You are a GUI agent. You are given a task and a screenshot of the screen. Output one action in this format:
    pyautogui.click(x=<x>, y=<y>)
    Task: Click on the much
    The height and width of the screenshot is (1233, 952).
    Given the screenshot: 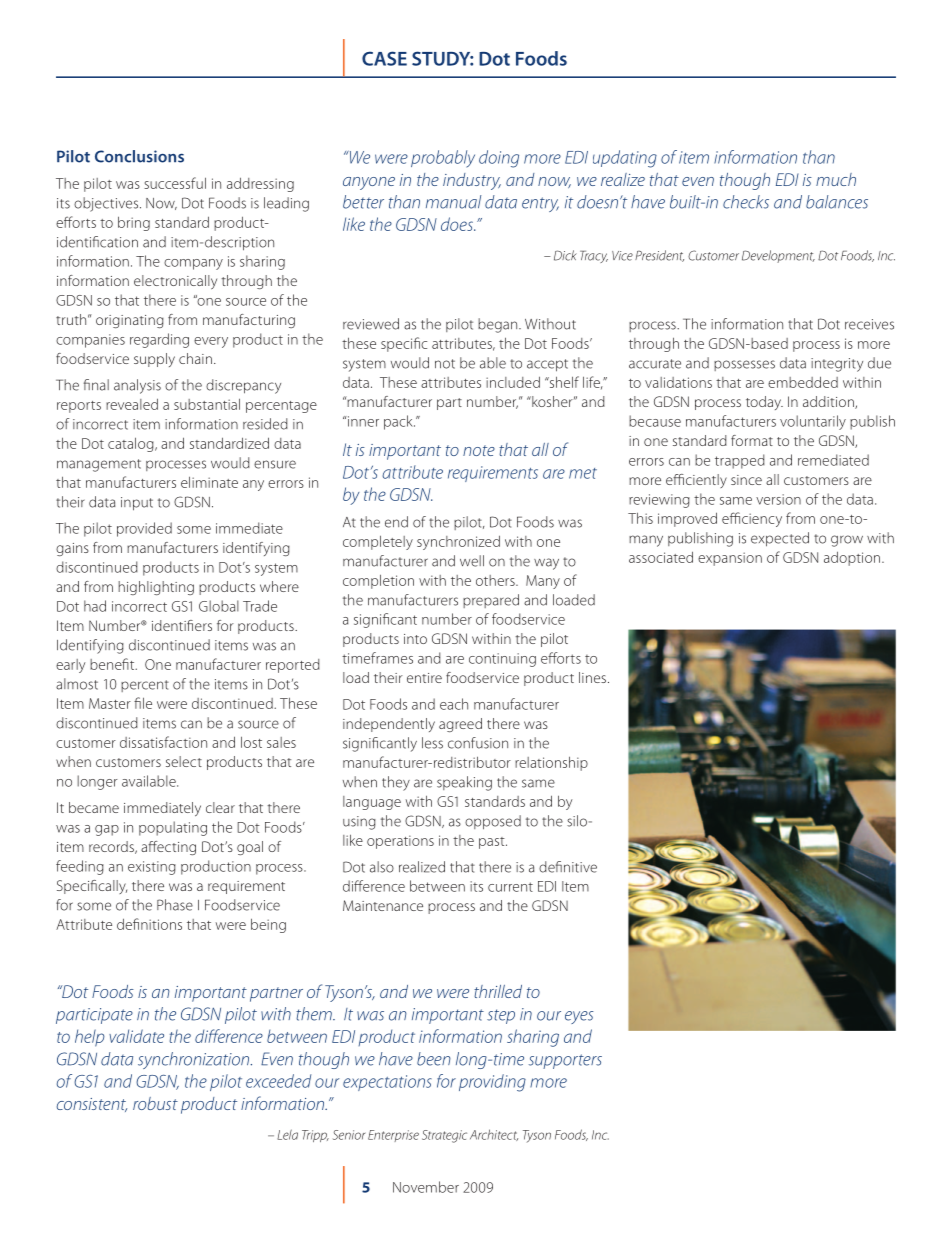 What is the action you would take?
    pyautogui.click(x=836, y=179)
